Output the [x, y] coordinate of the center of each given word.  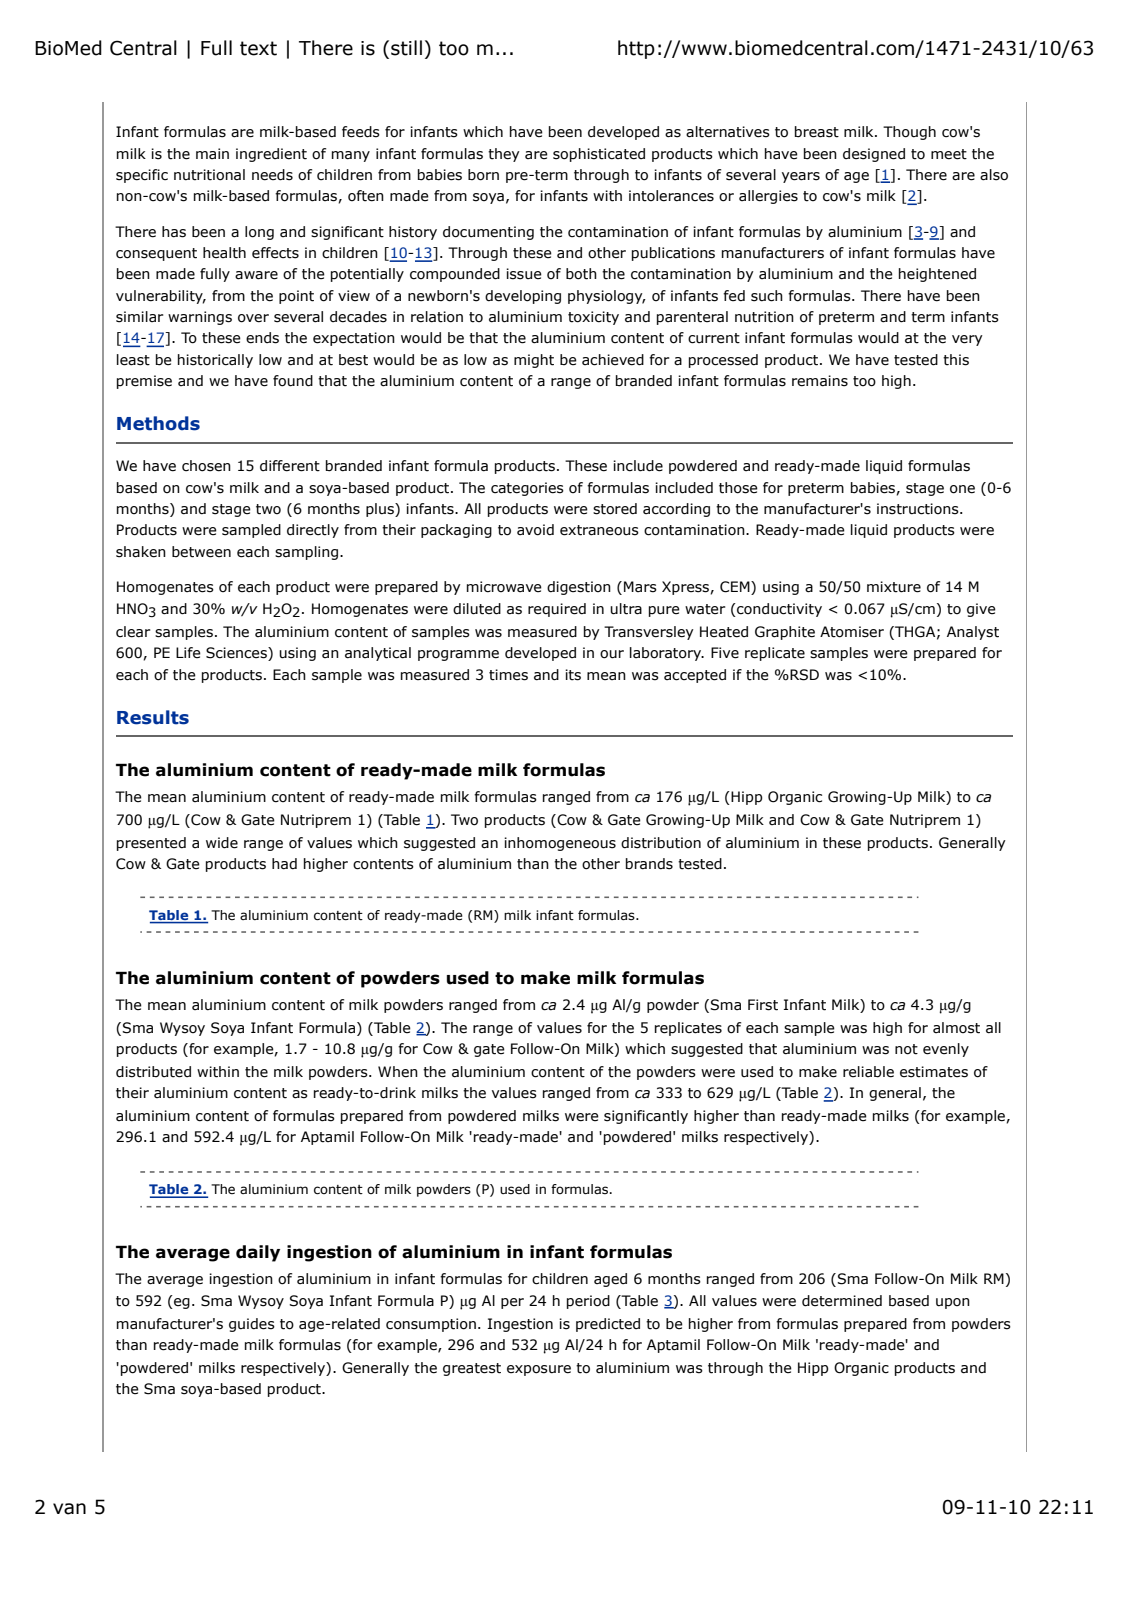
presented [151, 844]
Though [909, 133]
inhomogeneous [560, 844]
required [557, 610]
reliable [868, 1072]
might [534, 361]
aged [610, 1280]
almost [956, 1028]
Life [188, 653]
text [258, 48]
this [956, 360]
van [69, 1509]
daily [258, 1253]
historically [215, 361]
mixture [894, 587]
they [504, 155]
